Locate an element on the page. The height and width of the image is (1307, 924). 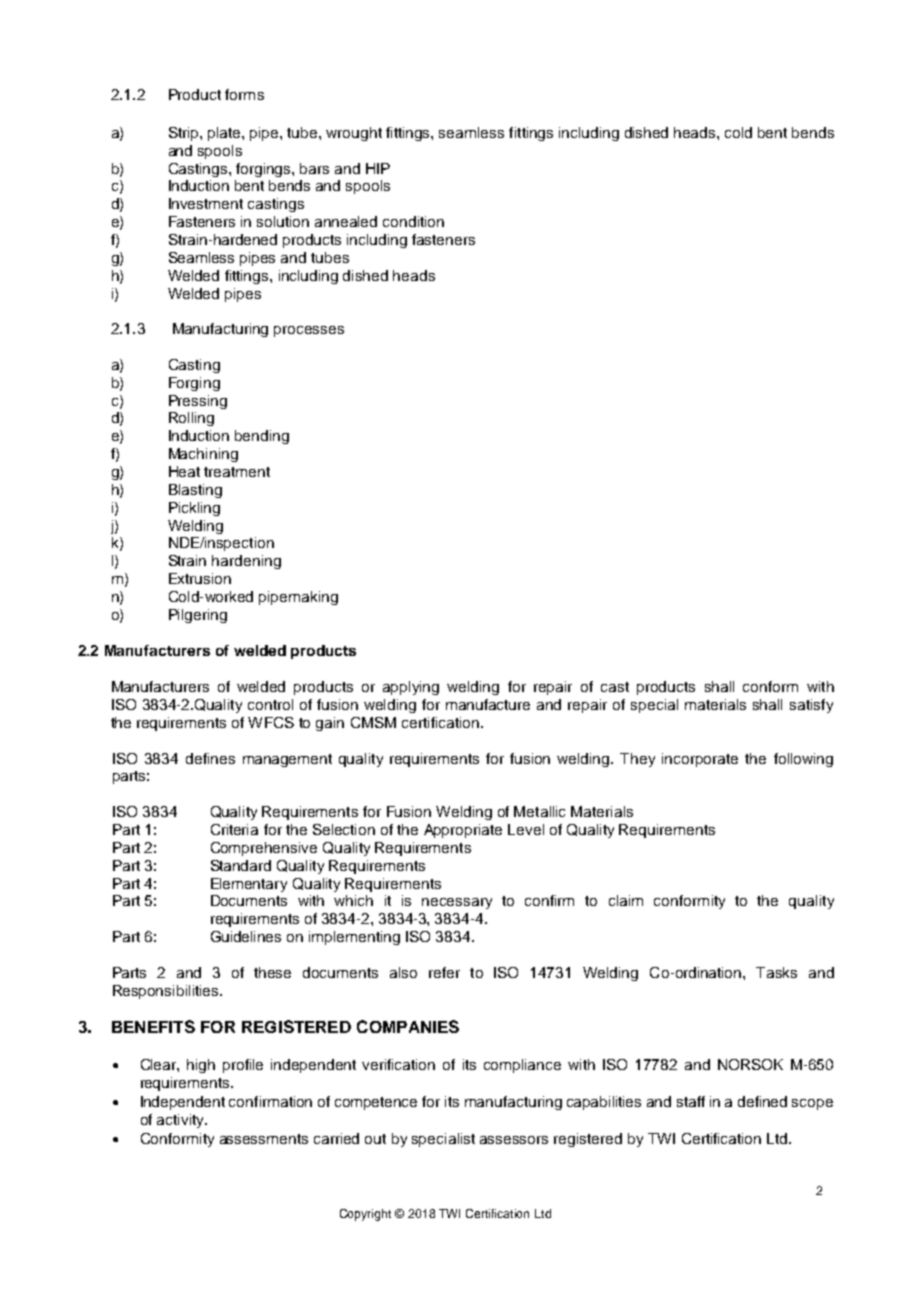
bending is located at coordinates (262, 437).
